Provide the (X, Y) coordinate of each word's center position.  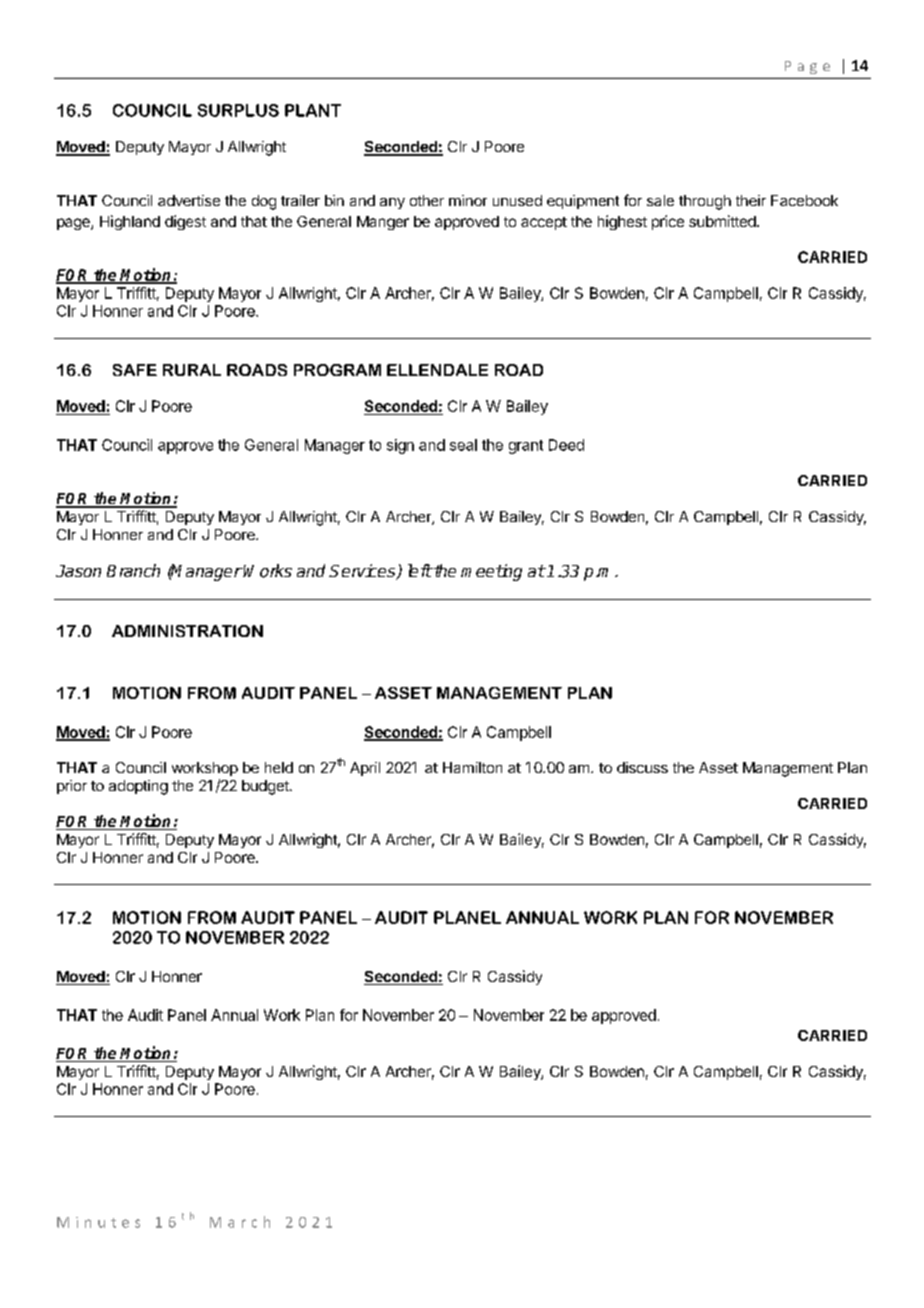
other (427, 200)
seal (463, 445)
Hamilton (472, 767)
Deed (566, 445)
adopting (138, 787)
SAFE (135, 370)
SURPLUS (238, 110)
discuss (642, 767)
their (751, 200)
